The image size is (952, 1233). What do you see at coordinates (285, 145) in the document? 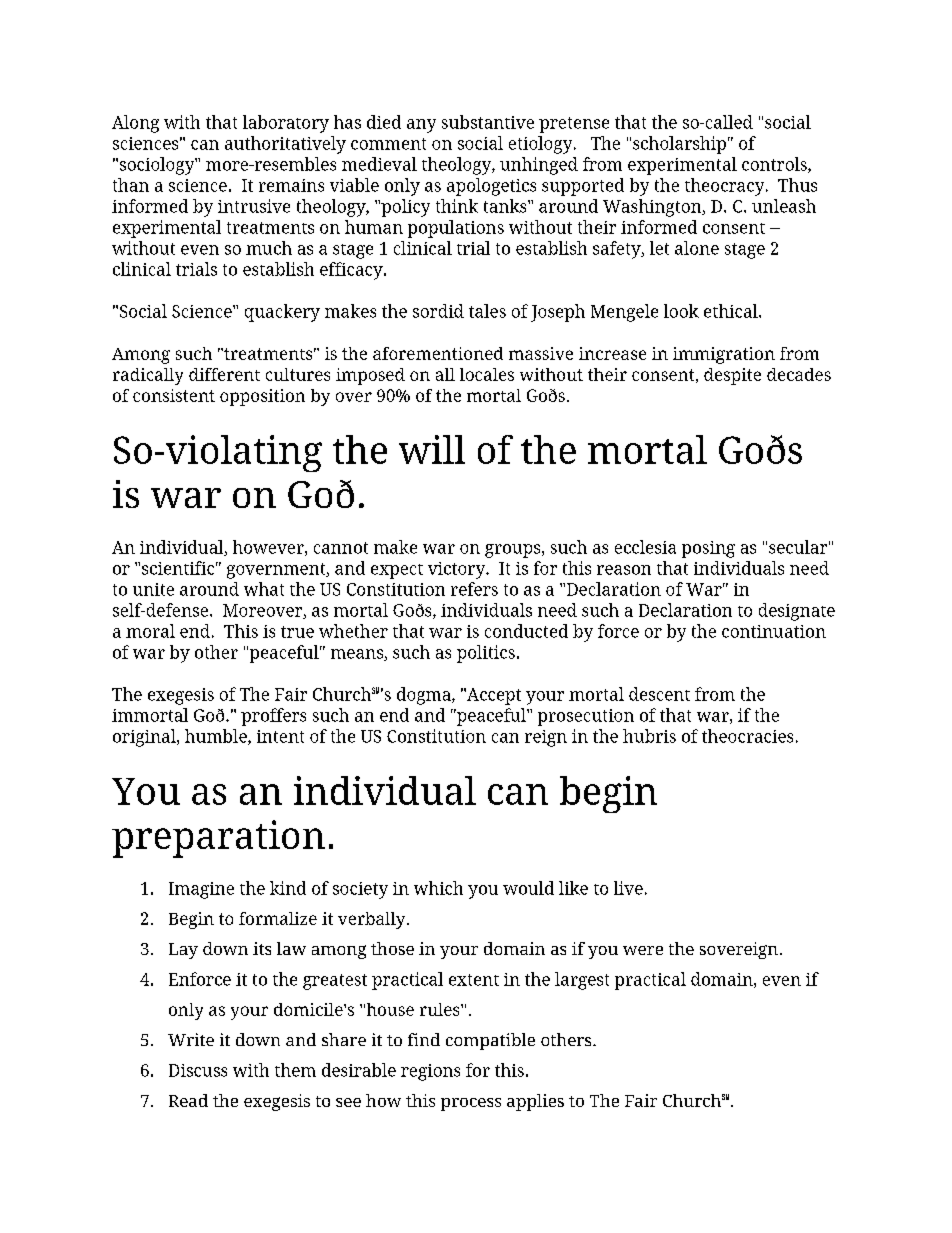
I see `authoritatively` at bounding box center [285, 145].
